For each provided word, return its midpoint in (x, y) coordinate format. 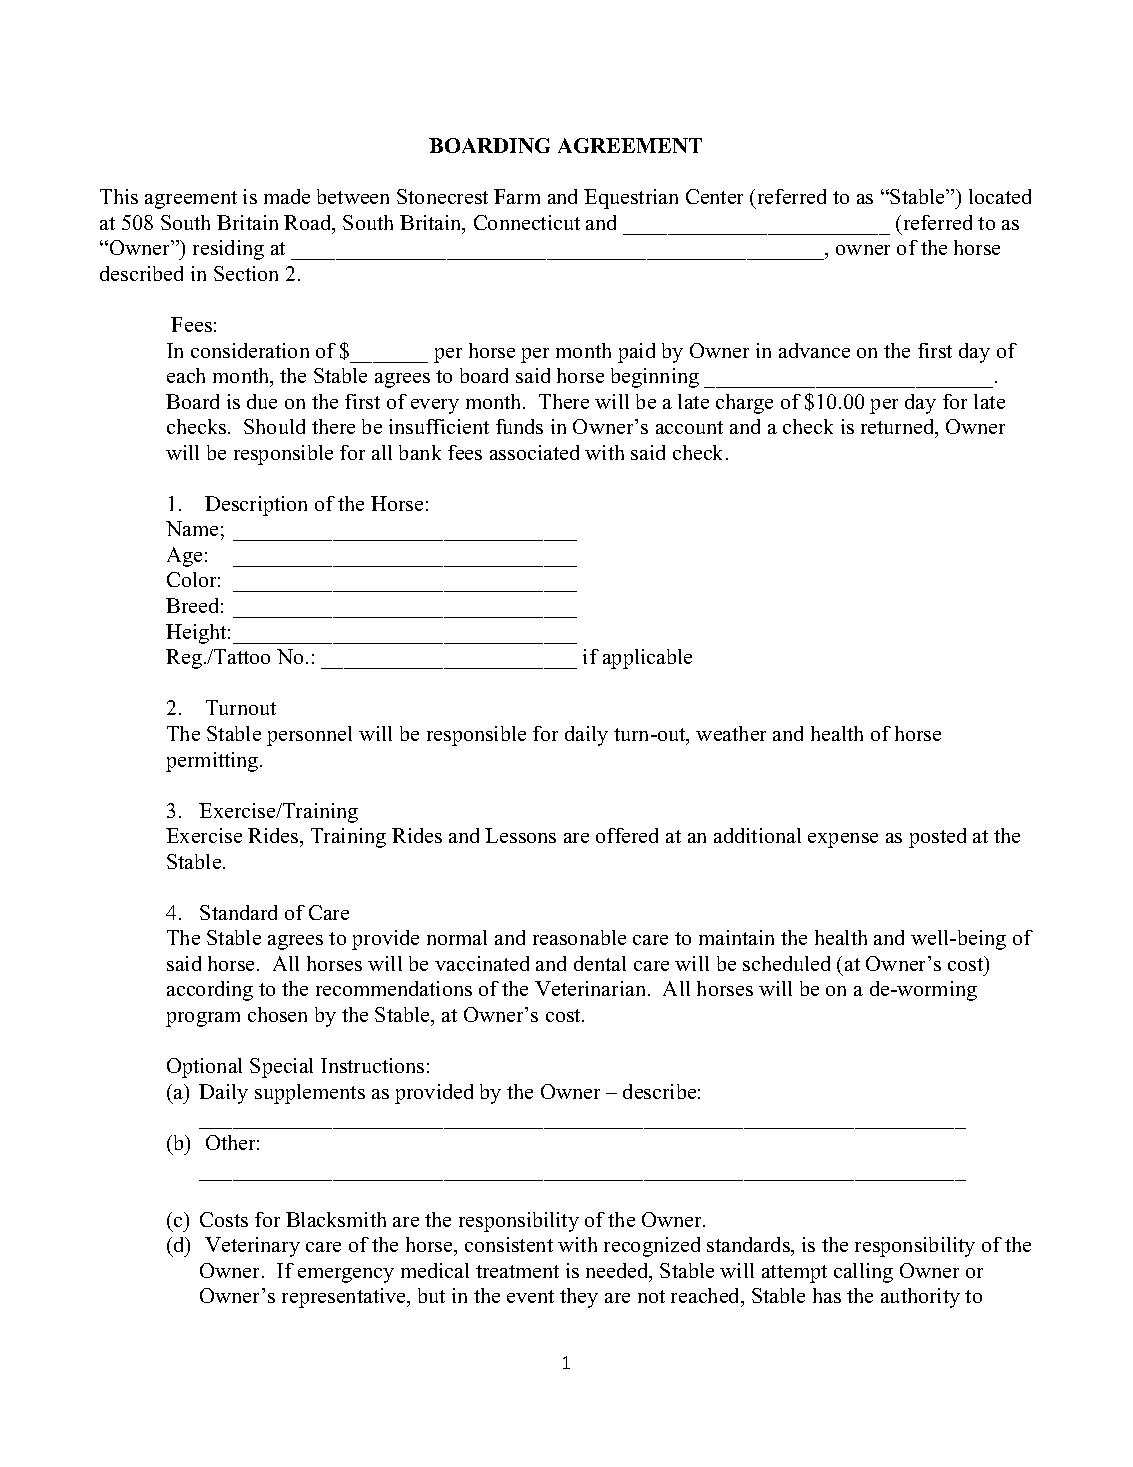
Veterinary (252, 1247)
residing (228, 250)
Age (184, 557)
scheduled (786, 963)
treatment (517, 1271)
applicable (647, 659)
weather (731, 733)
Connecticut (527, 222)
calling (863, 1273)
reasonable (579, 937)
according (210, 991)
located (1000, 196)
